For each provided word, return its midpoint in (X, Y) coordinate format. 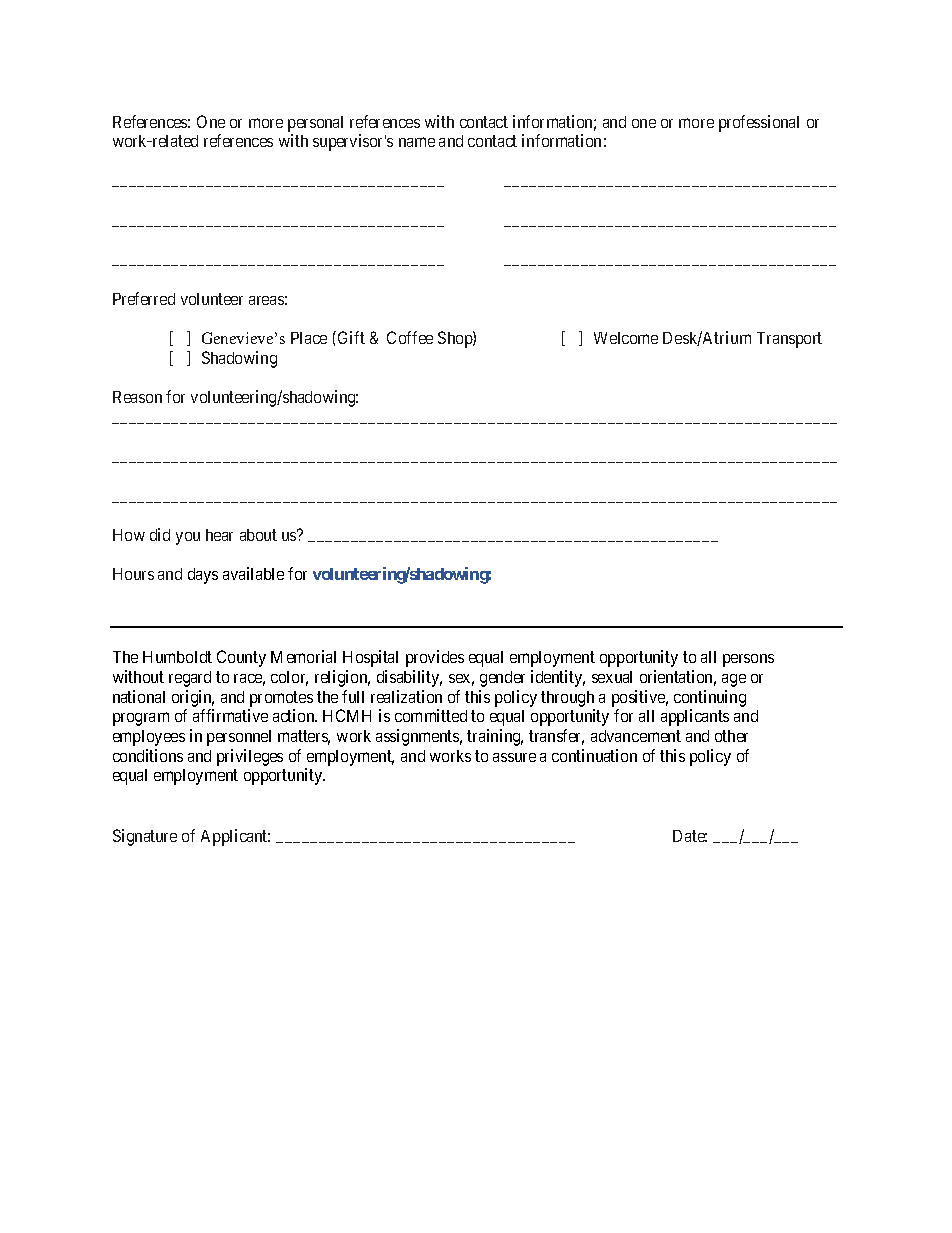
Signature (145, 837)
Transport (789, 340)
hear (219, 535)
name (417, 142)
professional (759, 123)
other (731, 736)
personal (315, 124)
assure (514, 757)
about (258, 535)
